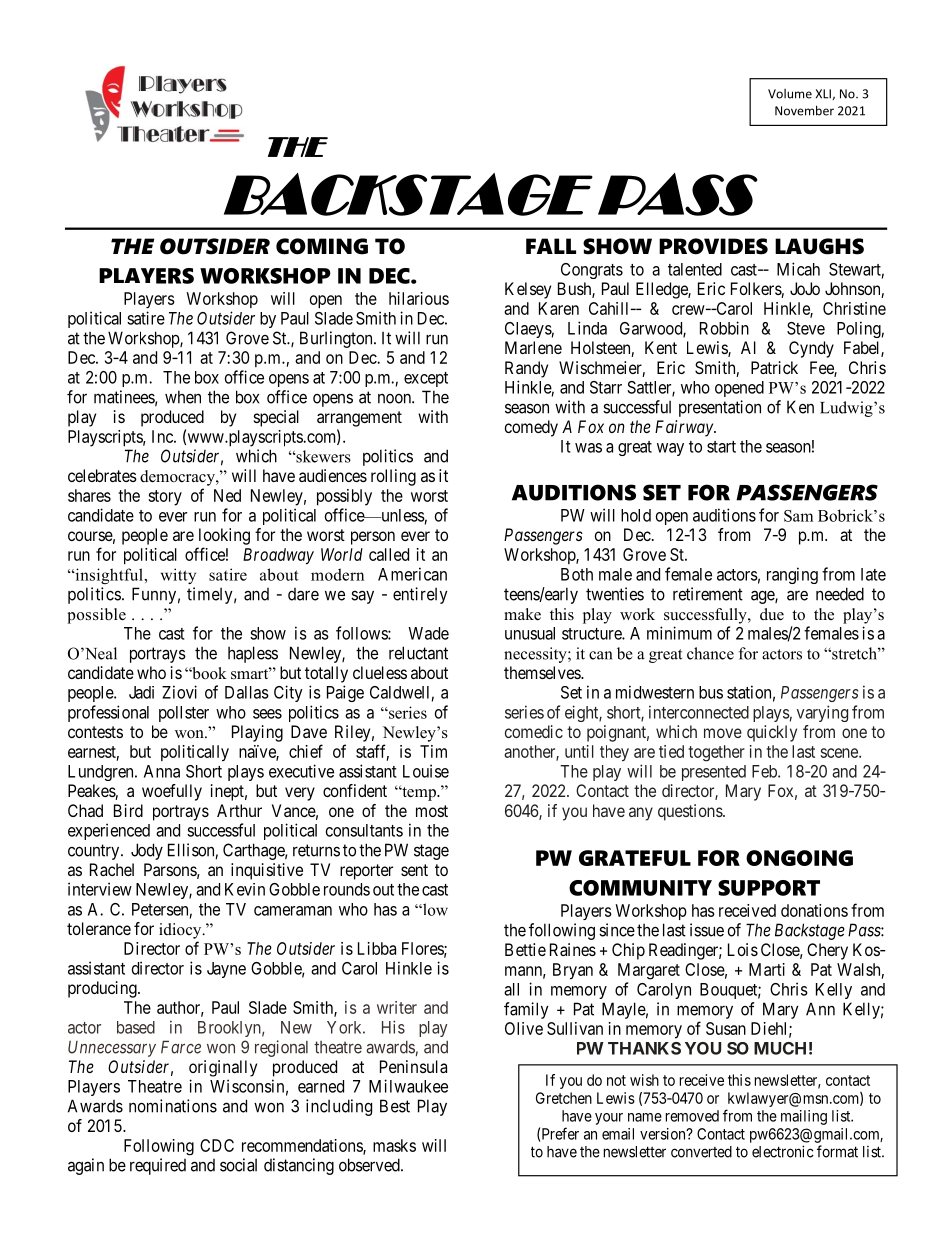  Describe the element at coordinates (804, 110) in the screenshot. I see `November` at that location.
